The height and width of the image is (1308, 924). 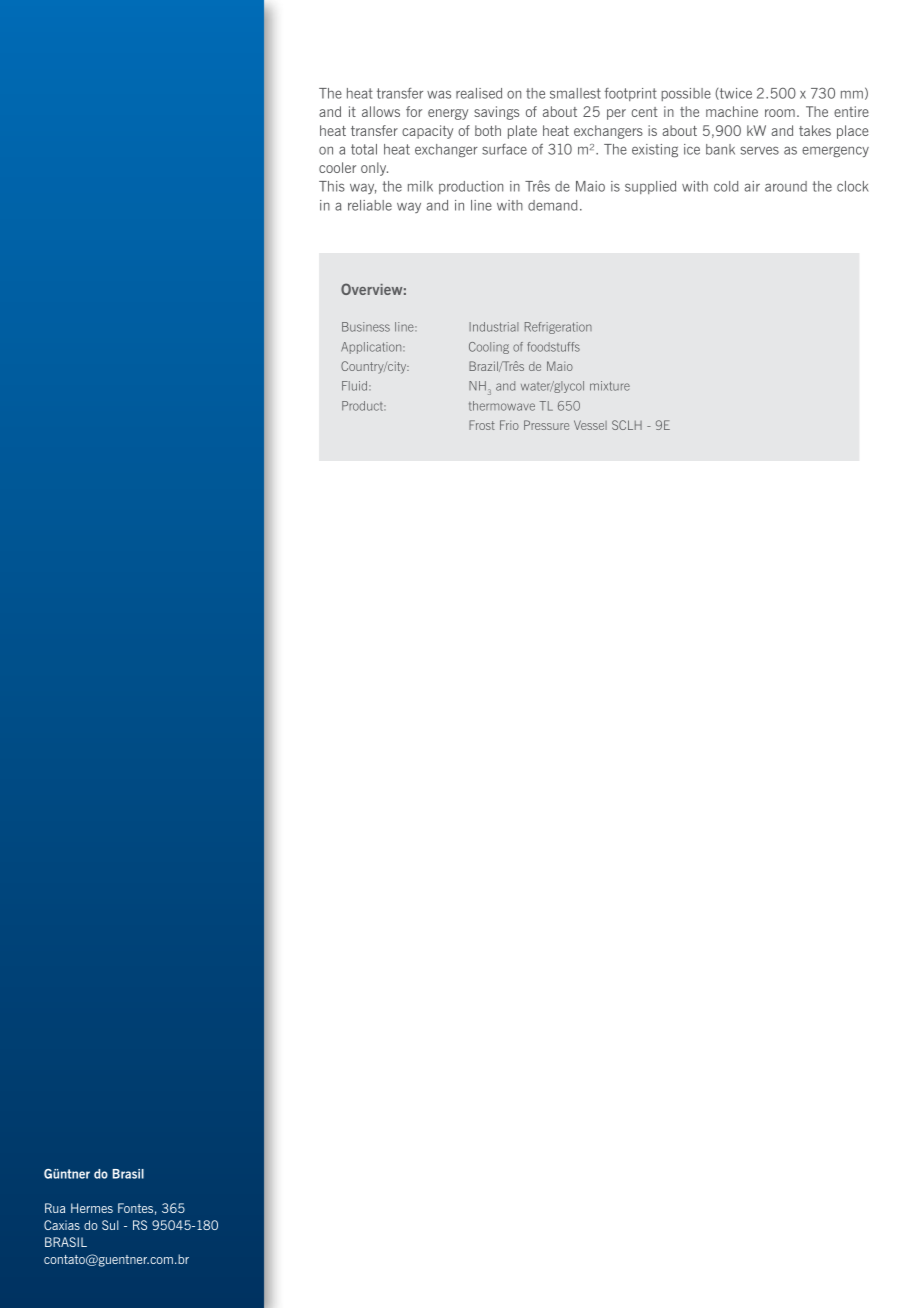 What do you see at coordinates (110, 1225) in the image?
I see `Sul` at bounding box center [110, 1225].
